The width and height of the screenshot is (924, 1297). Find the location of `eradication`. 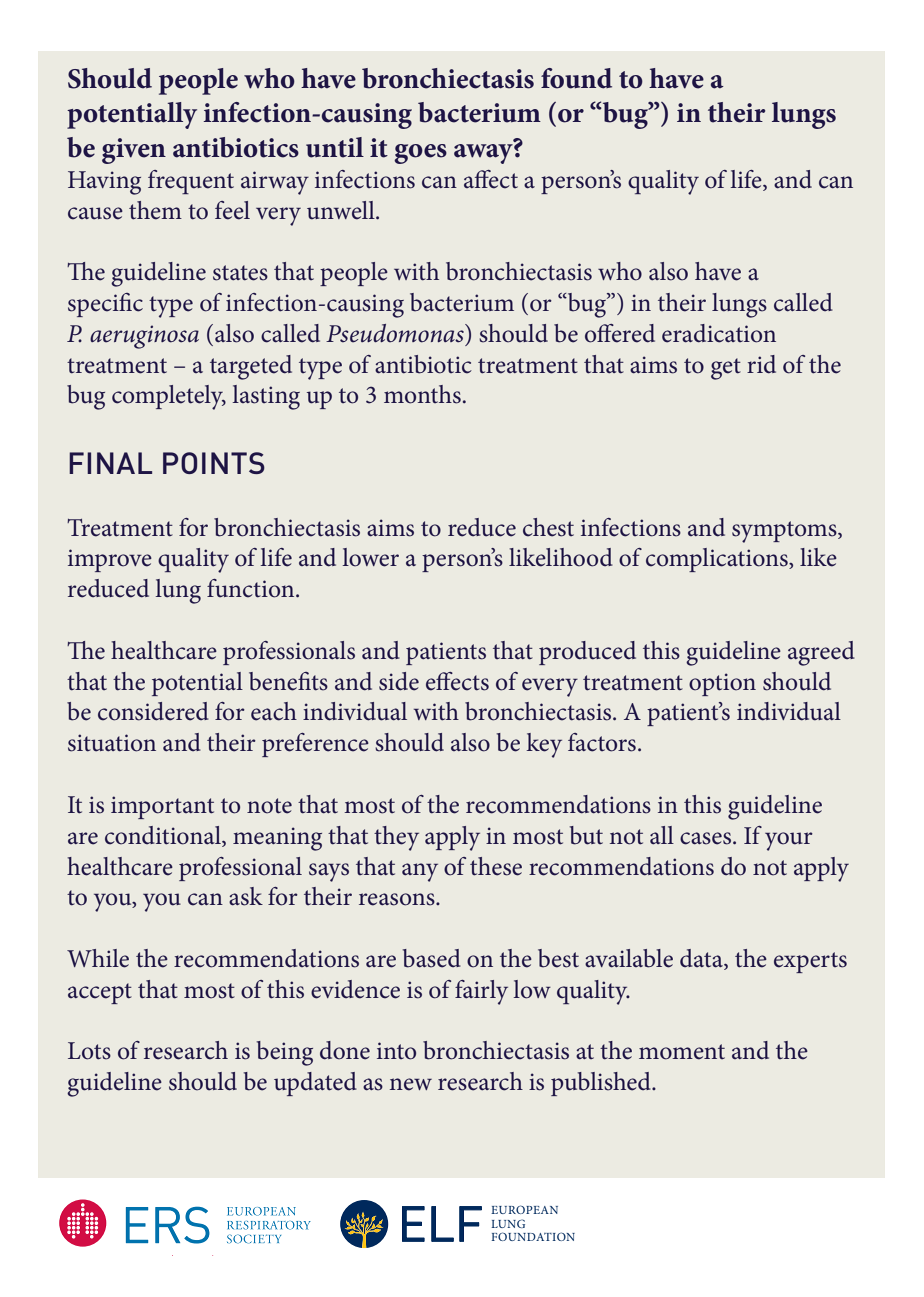

eradication is located at coordinates (719, 333).
